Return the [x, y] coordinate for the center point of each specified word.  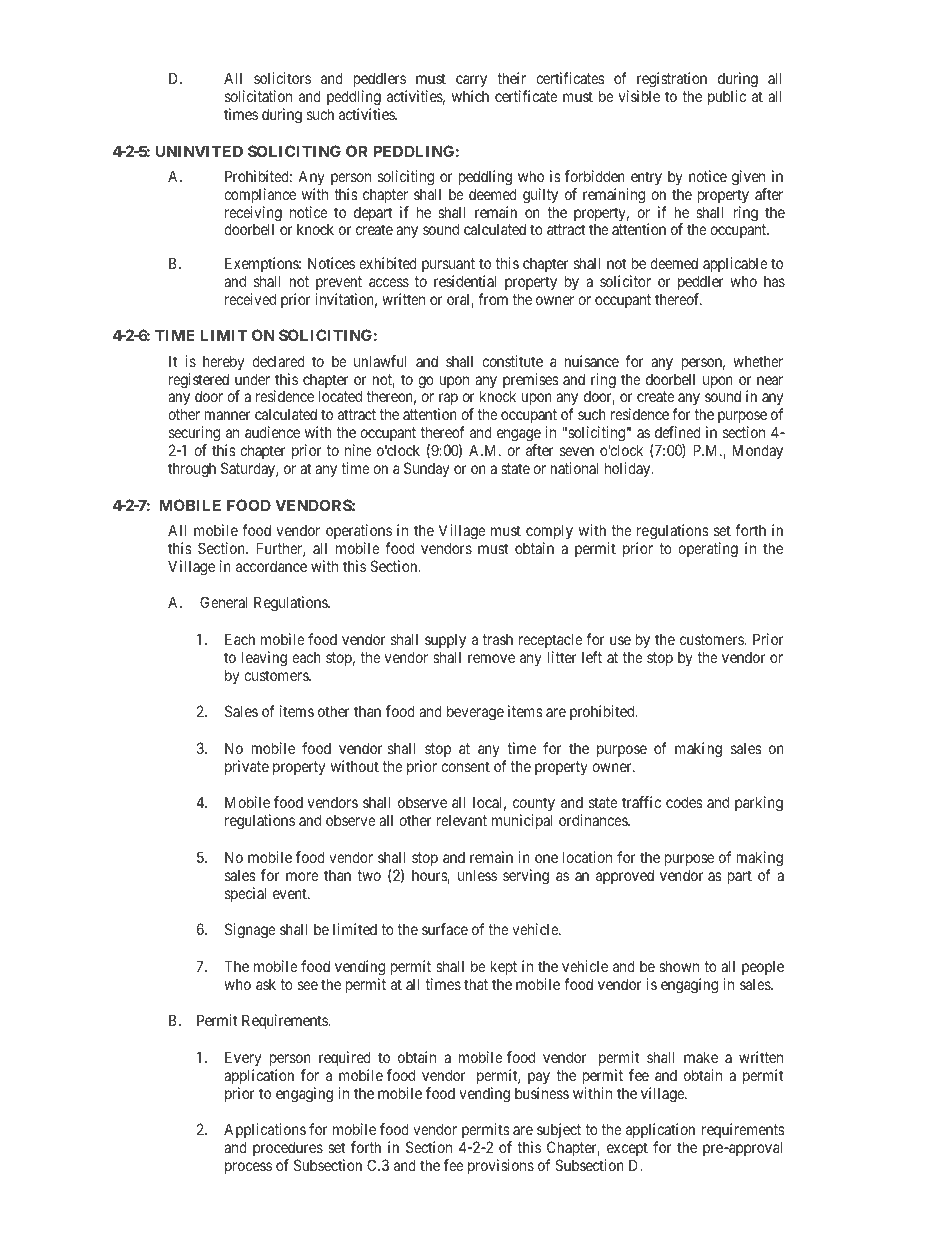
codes [684, 802]
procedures [288, 1150]
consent [465, 766]
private [247, 767]
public [727, 97]
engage [517, 437]
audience [272, 432]
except [626, 1151]
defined [678, 432]
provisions [501, 1166]
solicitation [258, 96]
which [470, 96]
